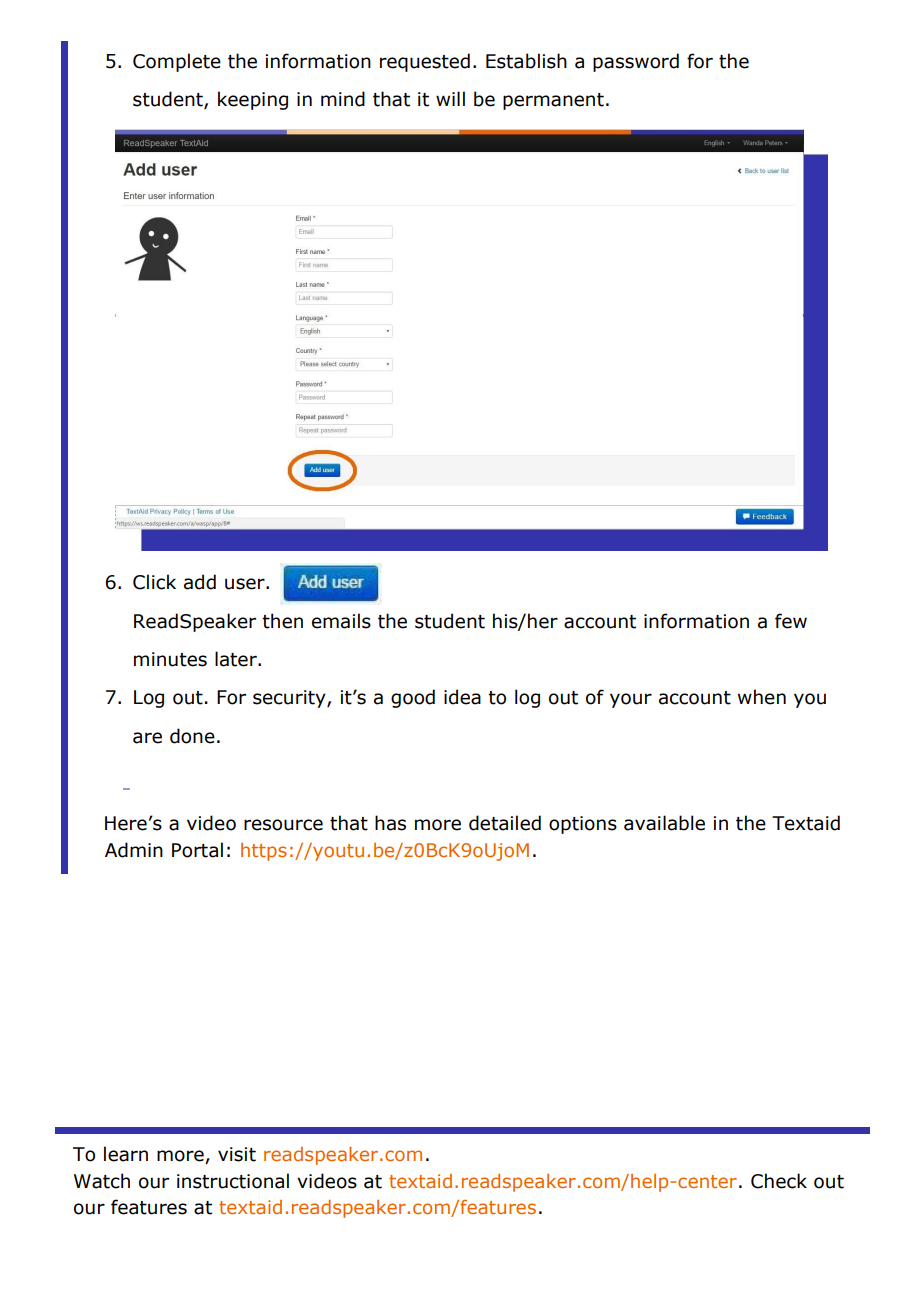 Image resolution: width=924 pixels, height=1309 pixels. I want to click on idea, so click(462, 697).
